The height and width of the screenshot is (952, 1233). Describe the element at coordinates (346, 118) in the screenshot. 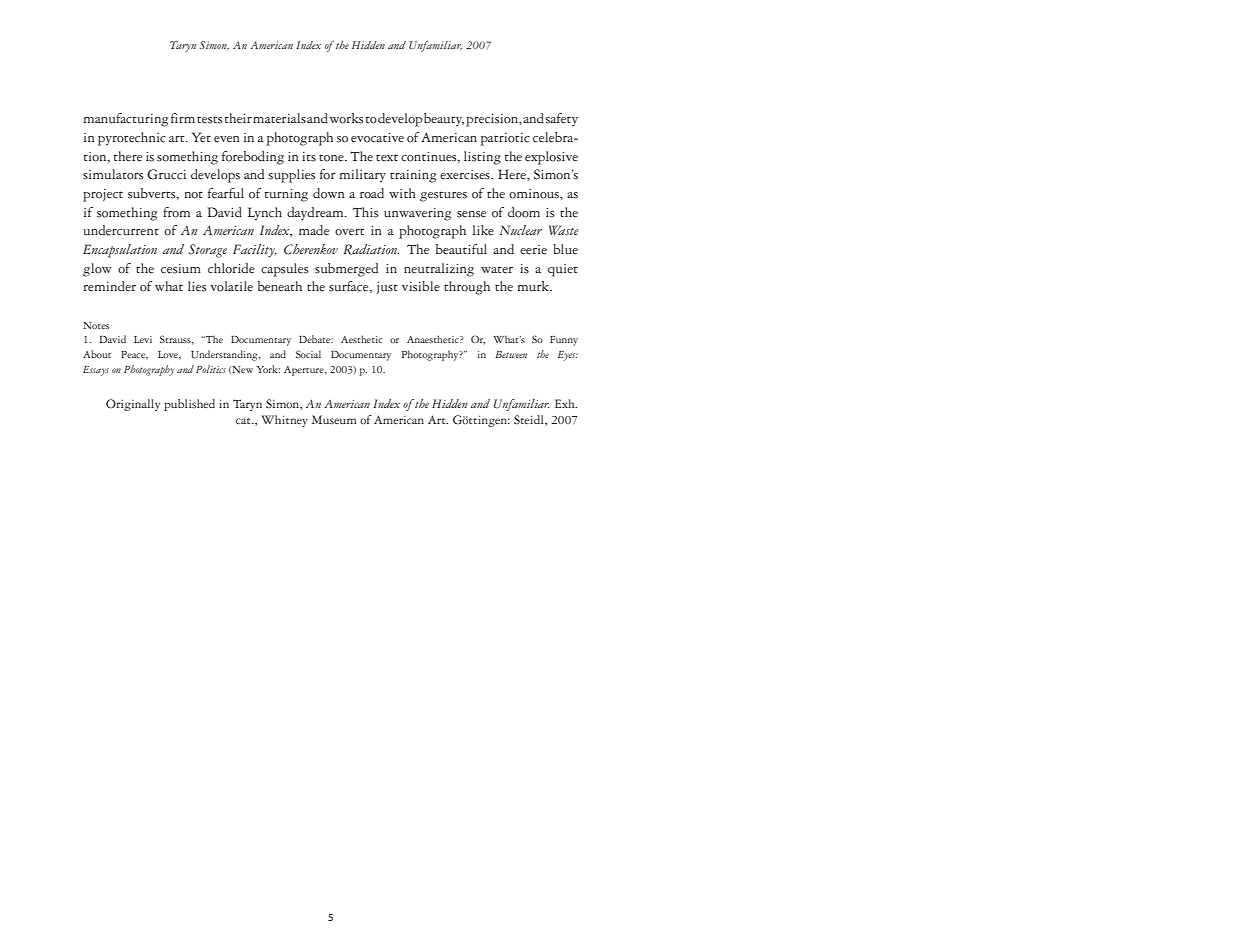

I see `works` at that location.
